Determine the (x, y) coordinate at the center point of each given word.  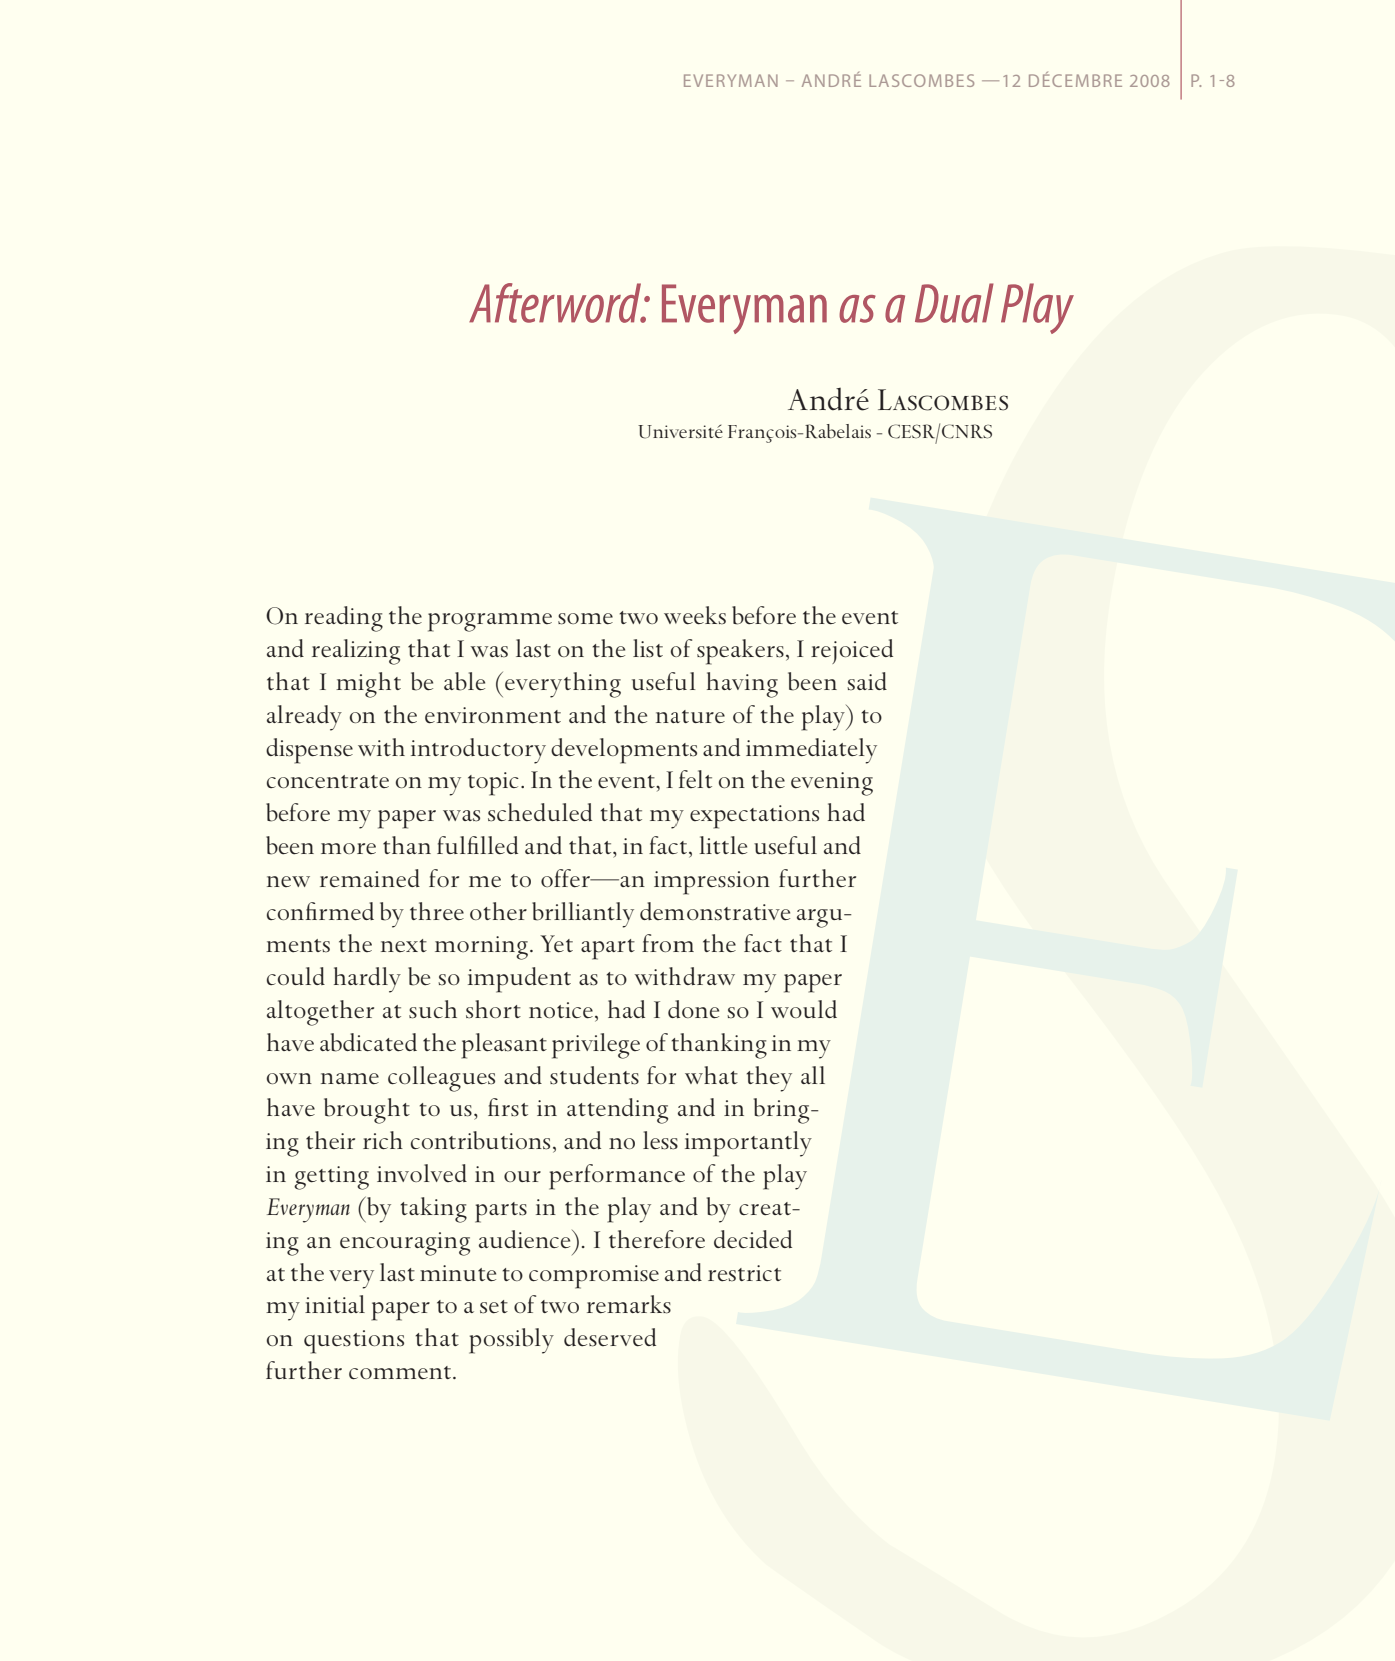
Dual (954, 303)
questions (354, 1342)
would (804, 1009)
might (368, 685)
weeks (695, 615)
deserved (610, 1337)
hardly (367, 980)
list (648, 648)
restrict (744, 1273)
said (867, 681)
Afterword (556, 303)
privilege (596, 1046)
